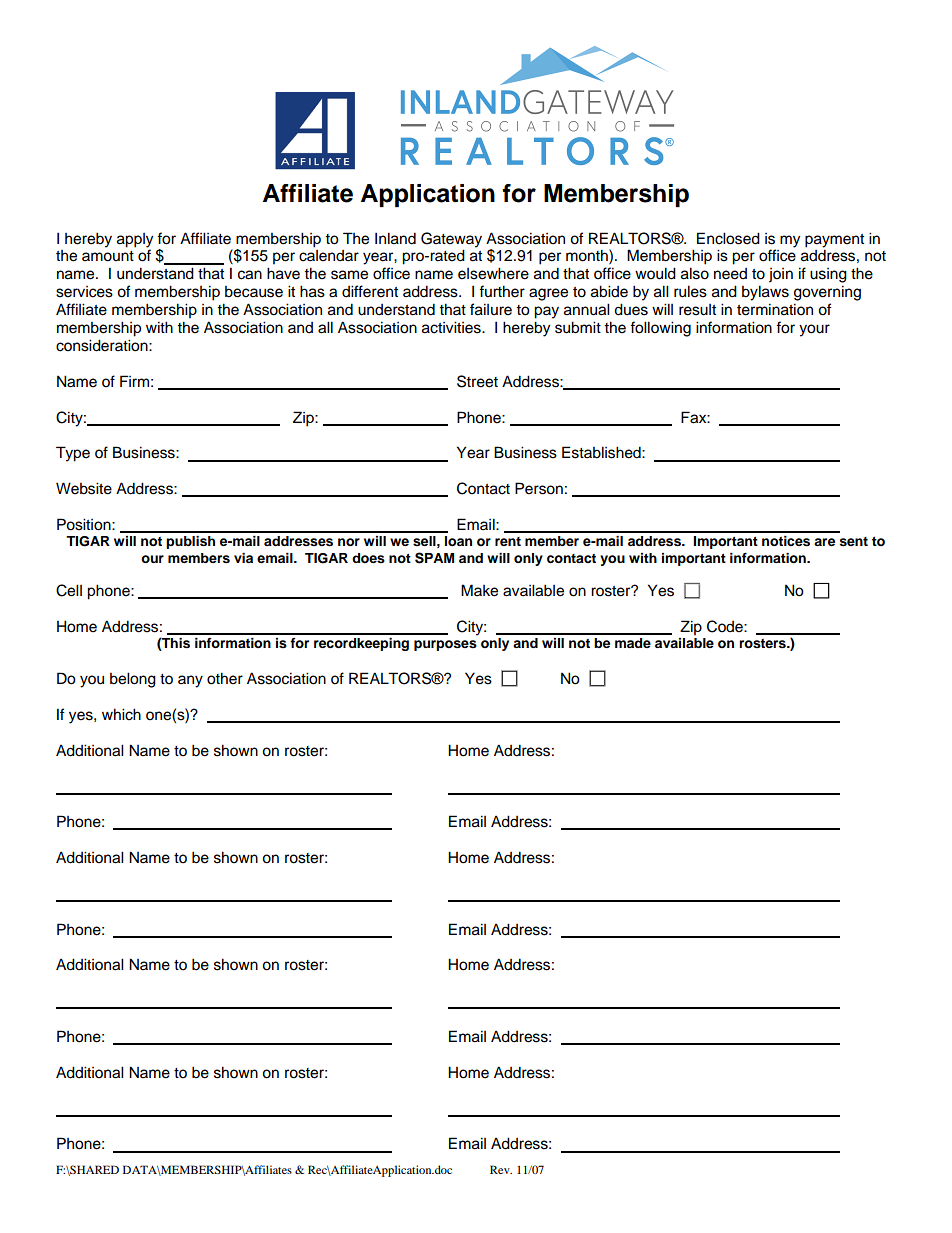 This screenshot has height=1233, width=952. Describe the element at coordinates (539, 488) in the screenshot. I see `Person` at that location.
